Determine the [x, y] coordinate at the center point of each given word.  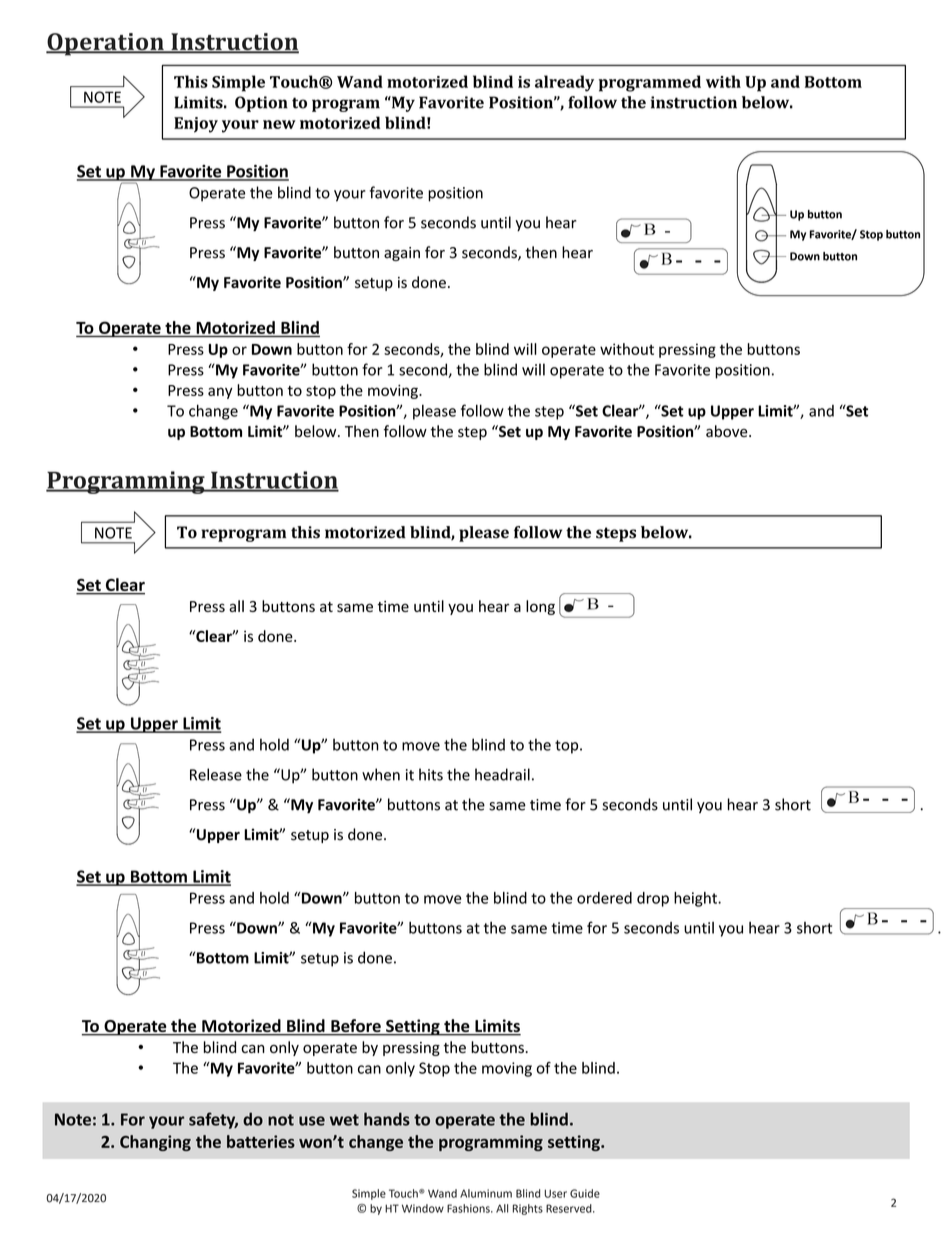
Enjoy [196, 125]
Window [423, 1208]
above [728, 431]
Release [216, 774]
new [279, 124]
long [540, 607]
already [564, 83]
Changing [155, 1143]
